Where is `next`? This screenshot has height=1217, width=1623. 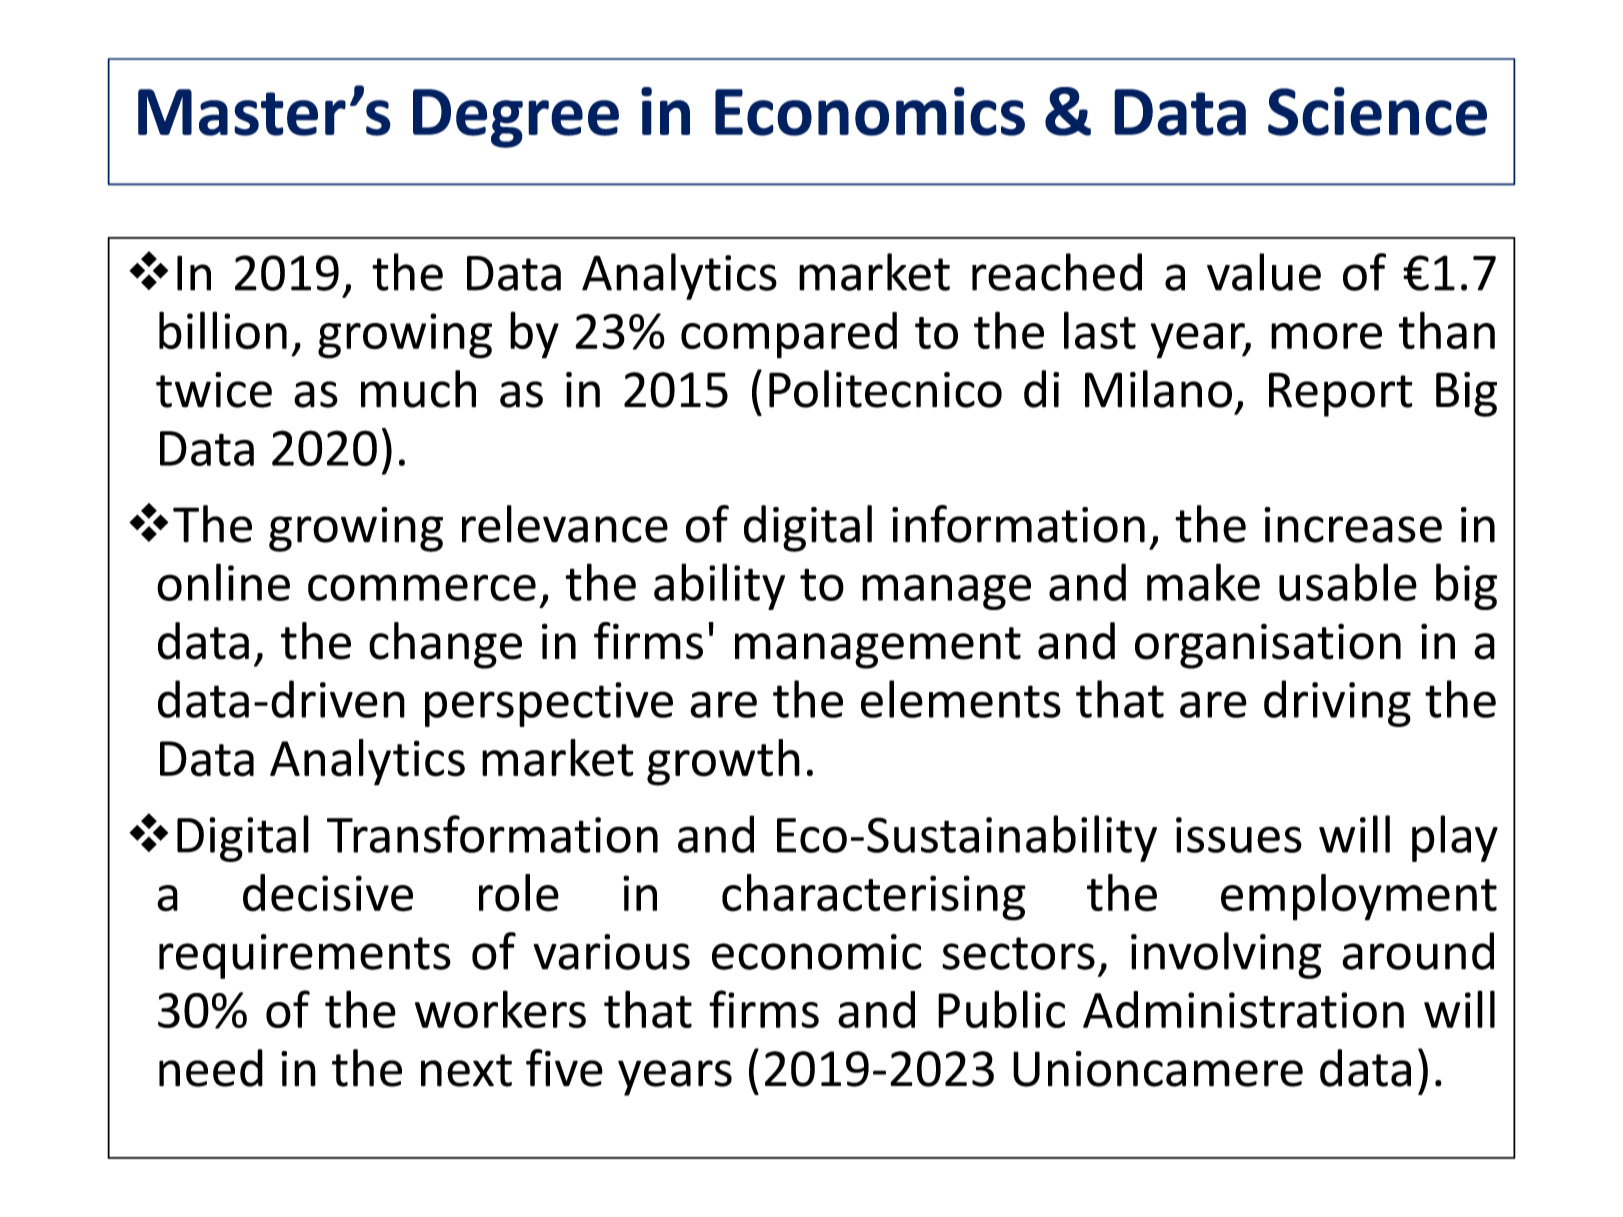
next is located at coordinates (466, 1070).
